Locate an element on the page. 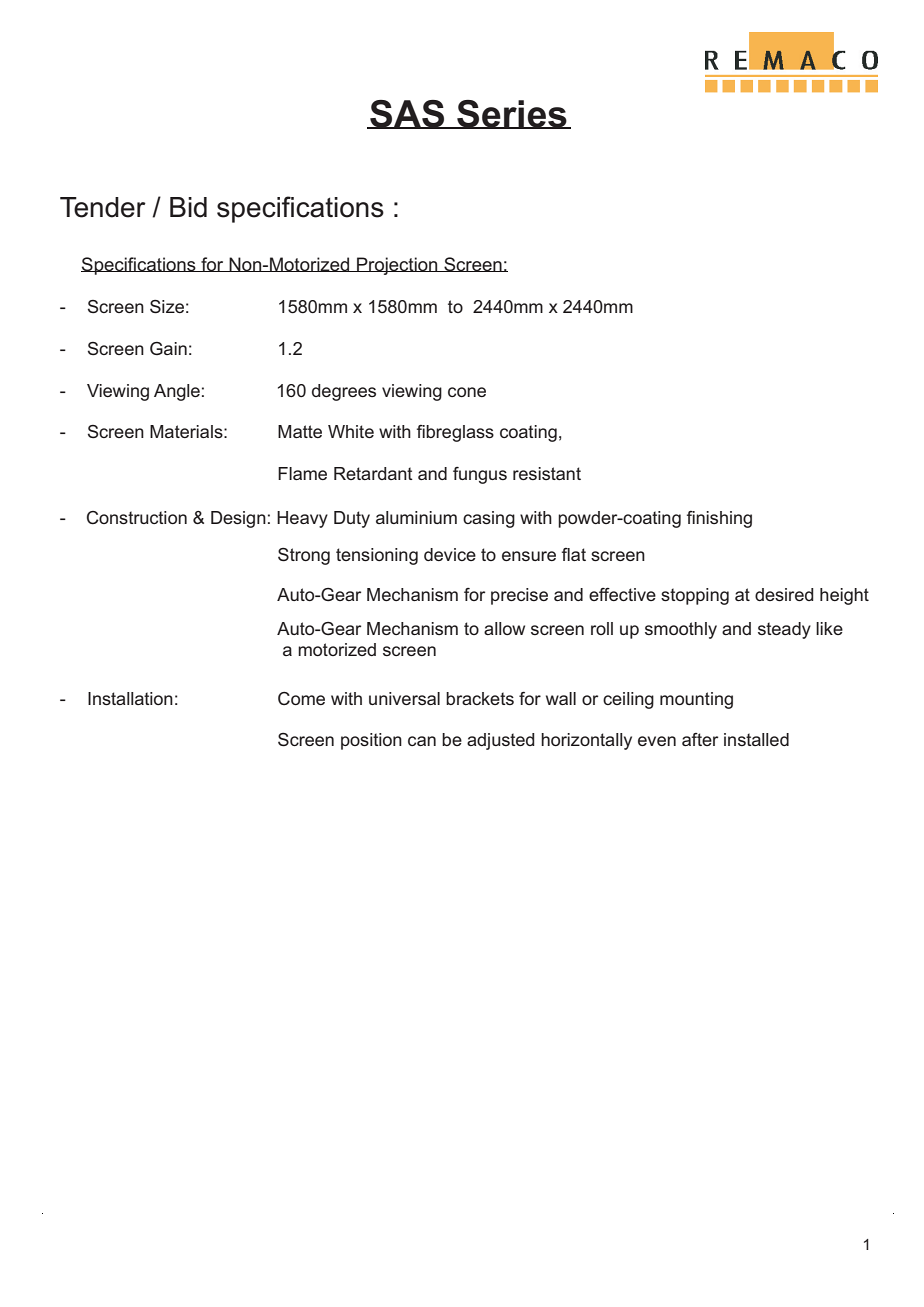 The image size is (924, 1307). Gain is located at coordinates (168, 348).
